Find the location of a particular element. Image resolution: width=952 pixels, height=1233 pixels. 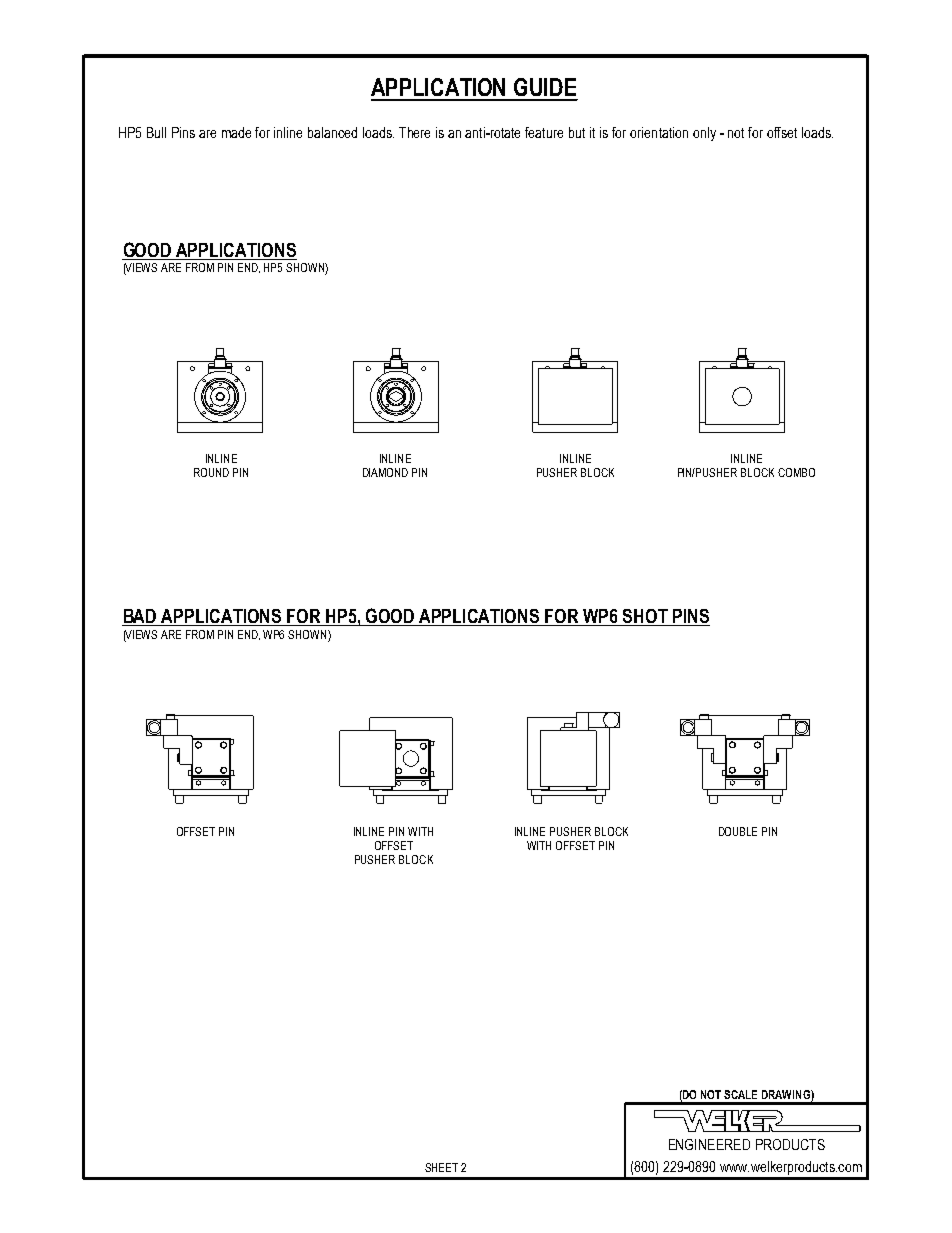

only is located at coordinates (704, 134).
